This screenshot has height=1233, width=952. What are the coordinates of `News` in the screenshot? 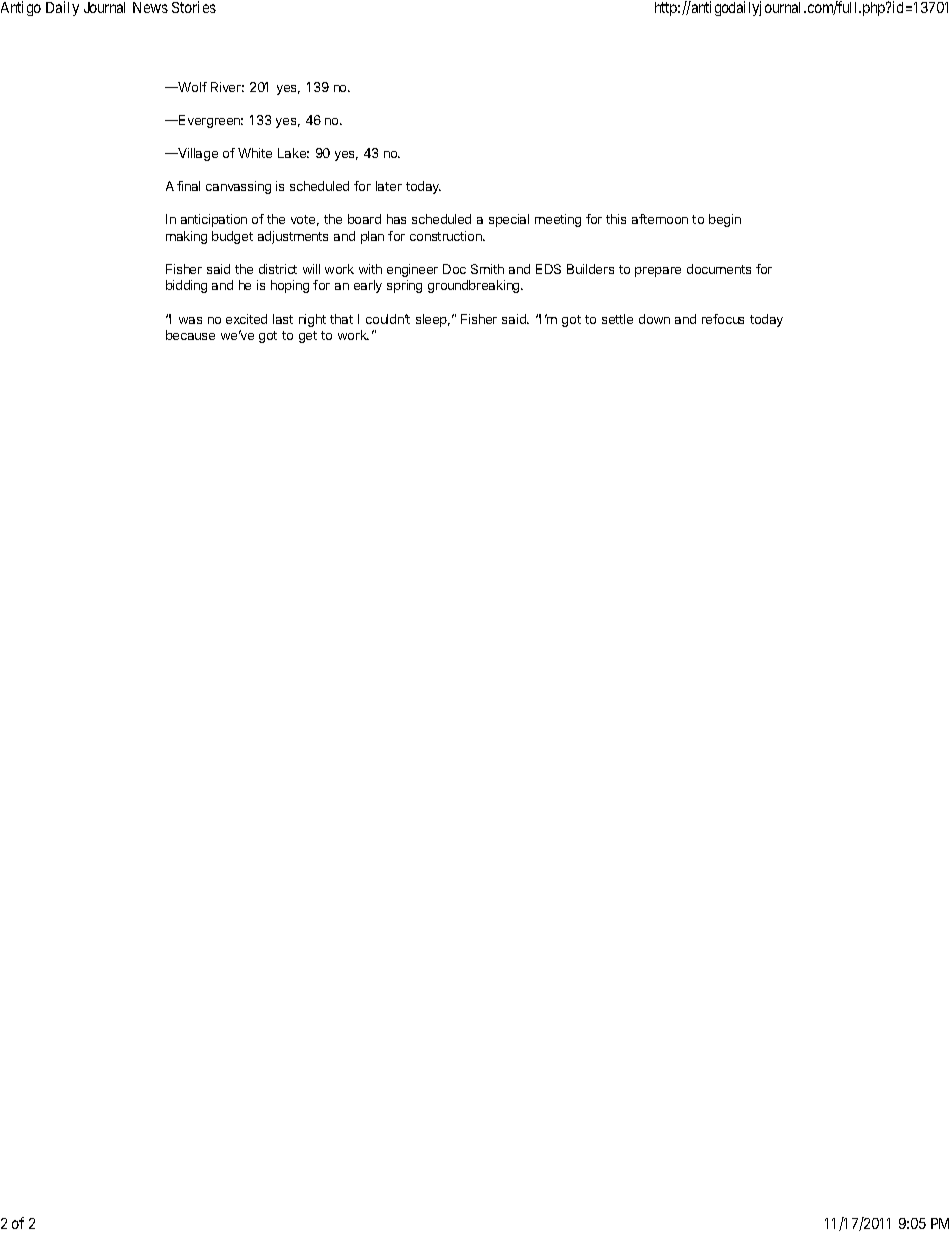 It's located at (150, 7).
